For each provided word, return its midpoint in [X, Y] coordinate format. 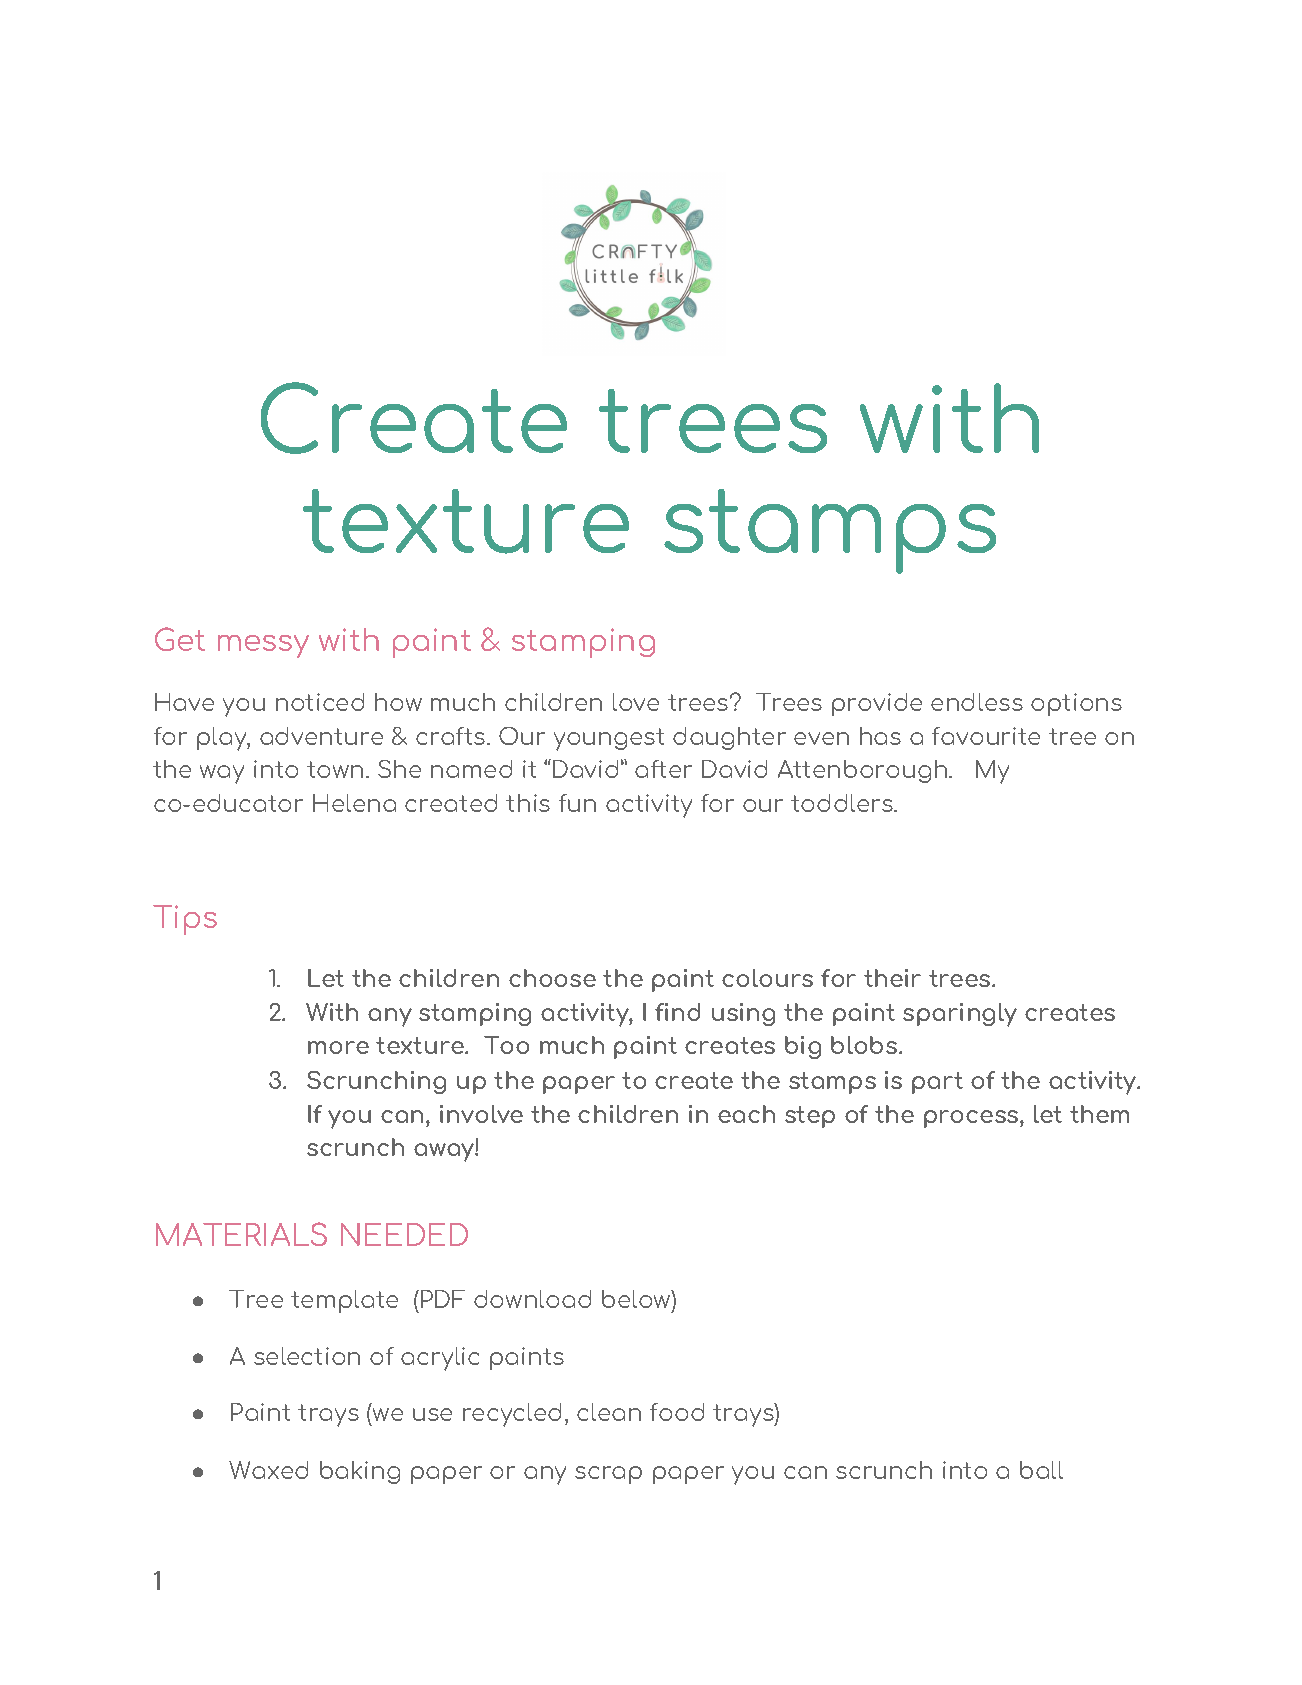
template [344, 1301]
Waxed [268, 1470]
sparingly [960, 1015]
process [972, 1119]
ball [1041, 1470]
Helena [354, 803]
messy [263, 646]
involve [481, 1114]
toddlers [843, 803]
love [636, 702]
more [338, 1047]
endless [977, 702]
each [746, 1114]
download [532, 1299]
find [677, 1012]
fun [577, 803]
